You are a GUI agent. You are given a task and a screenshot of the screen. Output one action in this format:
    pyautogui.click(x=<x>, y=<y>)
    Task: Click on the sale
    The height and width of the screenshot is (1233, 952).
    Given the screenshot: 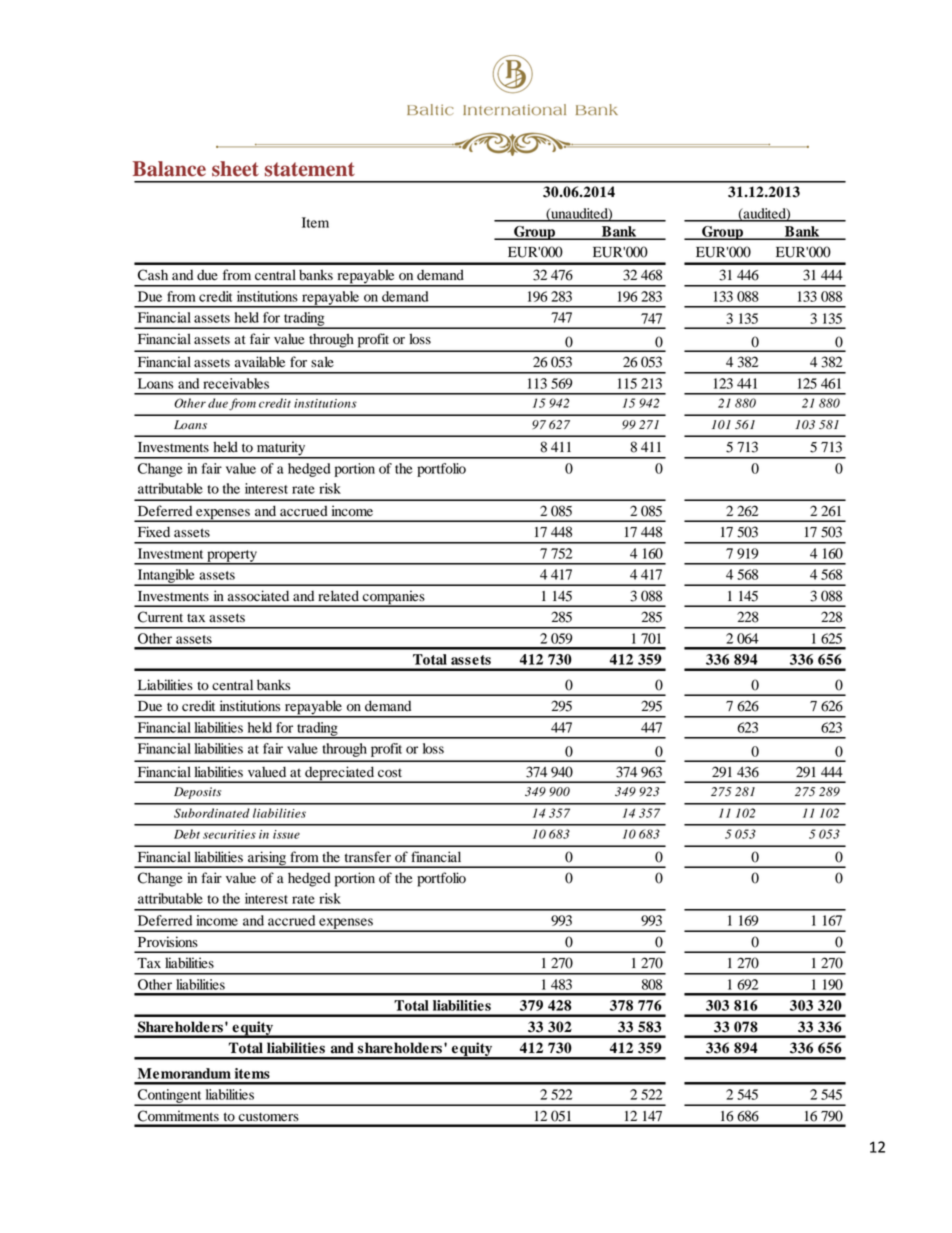 What is the action you would take?
    pyautogui.click(x=322, y=361)
